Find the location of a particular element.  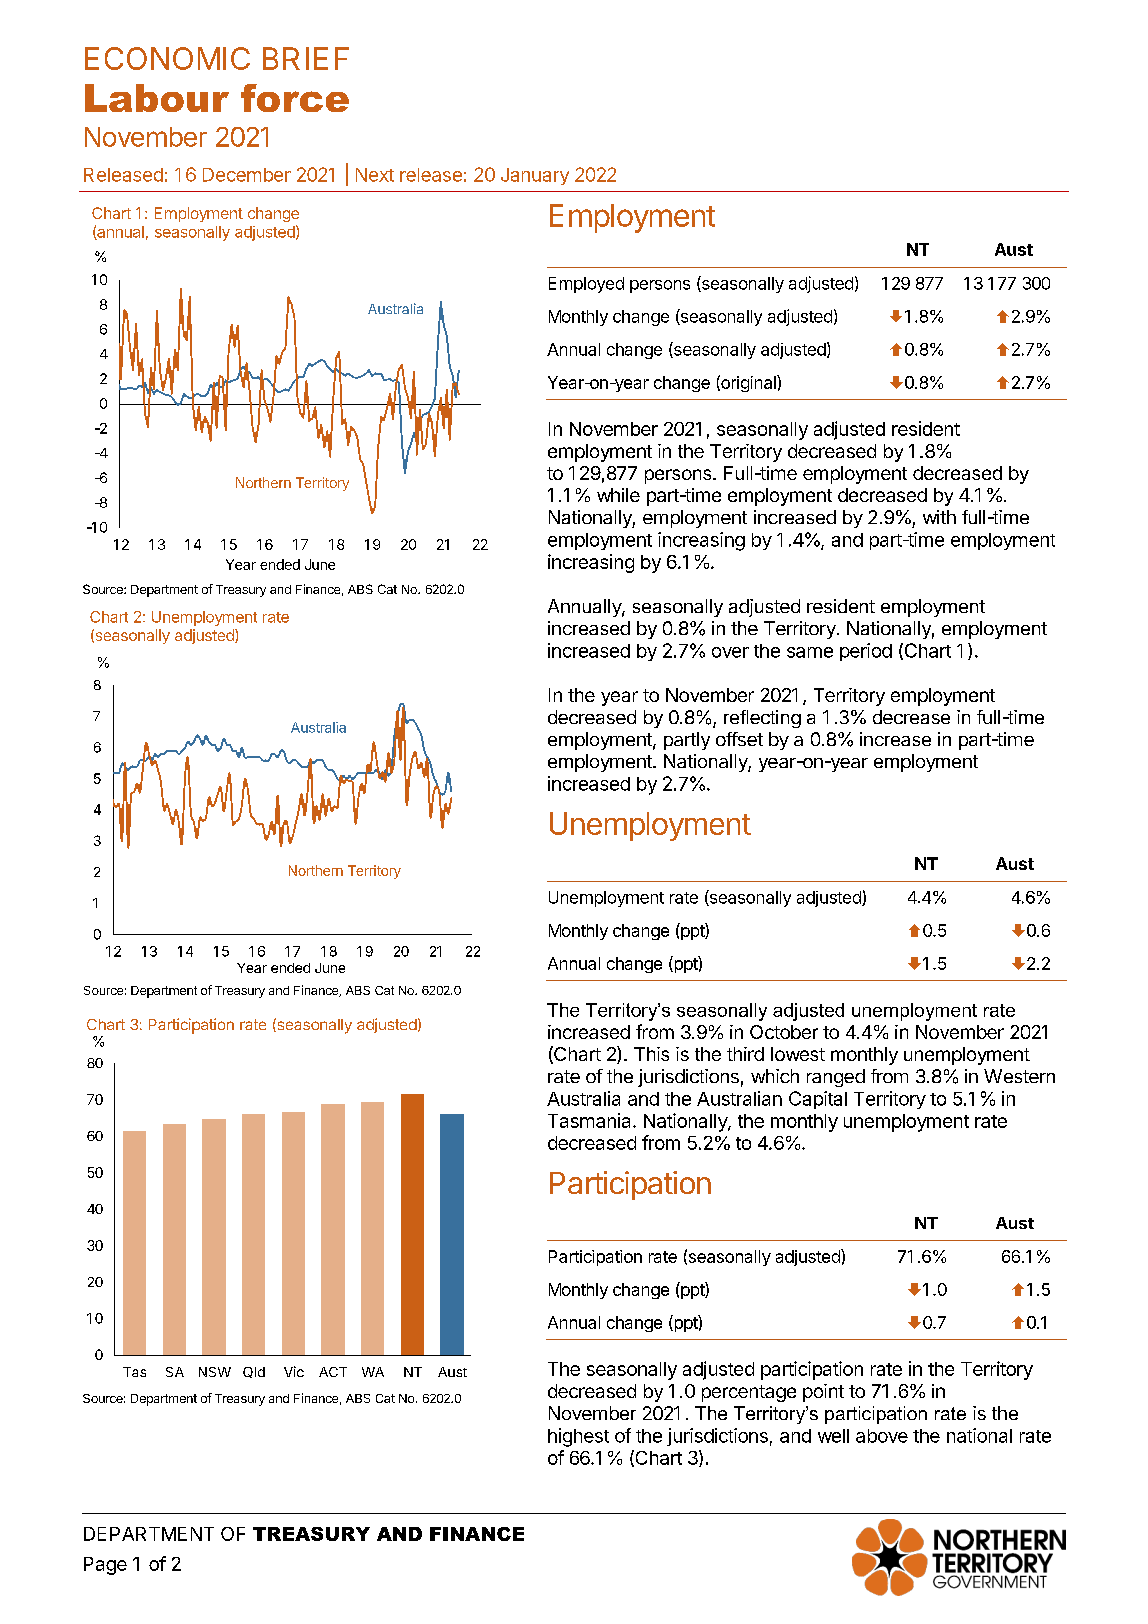

January is located at coordinates (535, 176).
